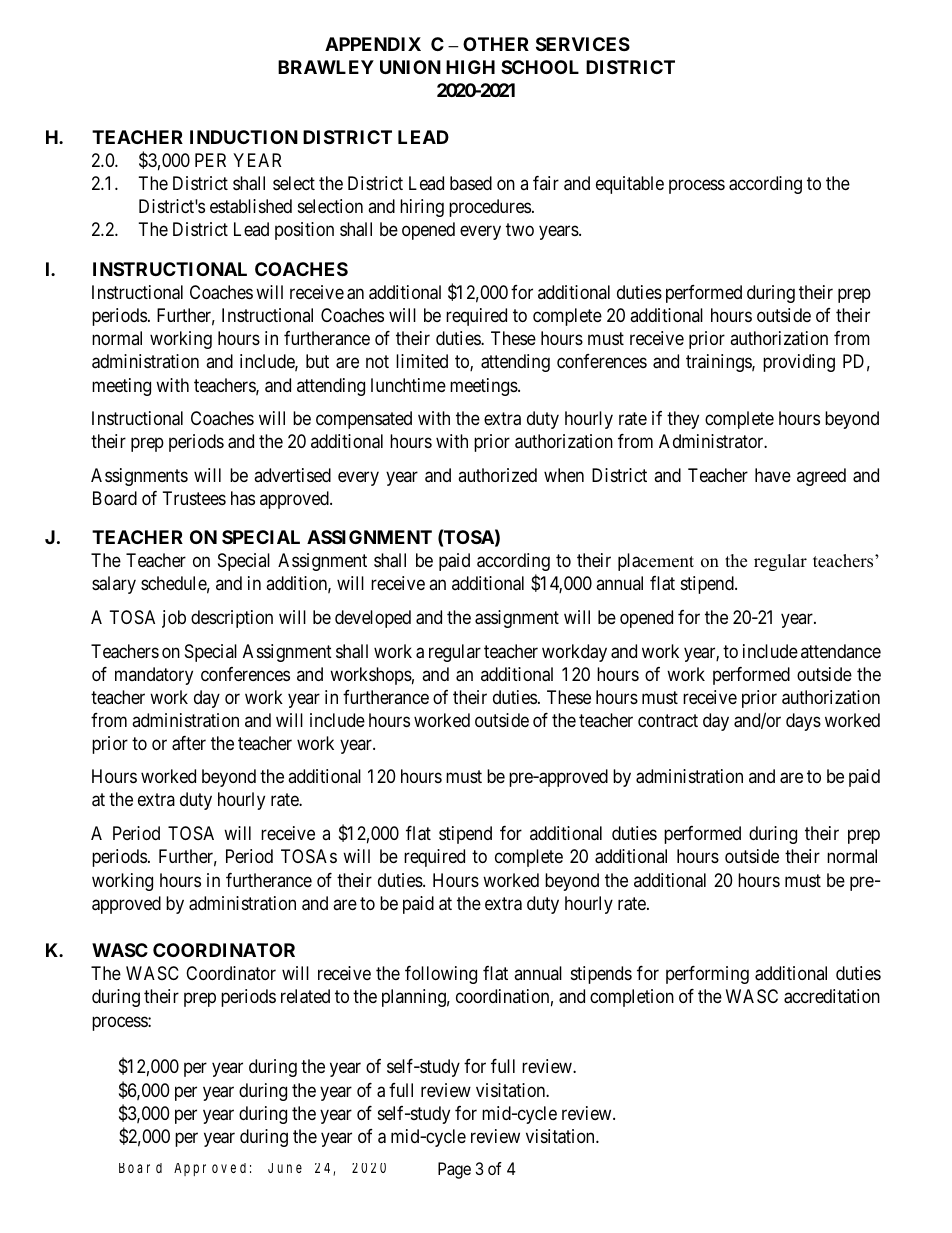 The width and height of the screenshot is (952, 1233). Describe the element at coordinates (803, 722) in the screenshot. I see `days` at that location.
